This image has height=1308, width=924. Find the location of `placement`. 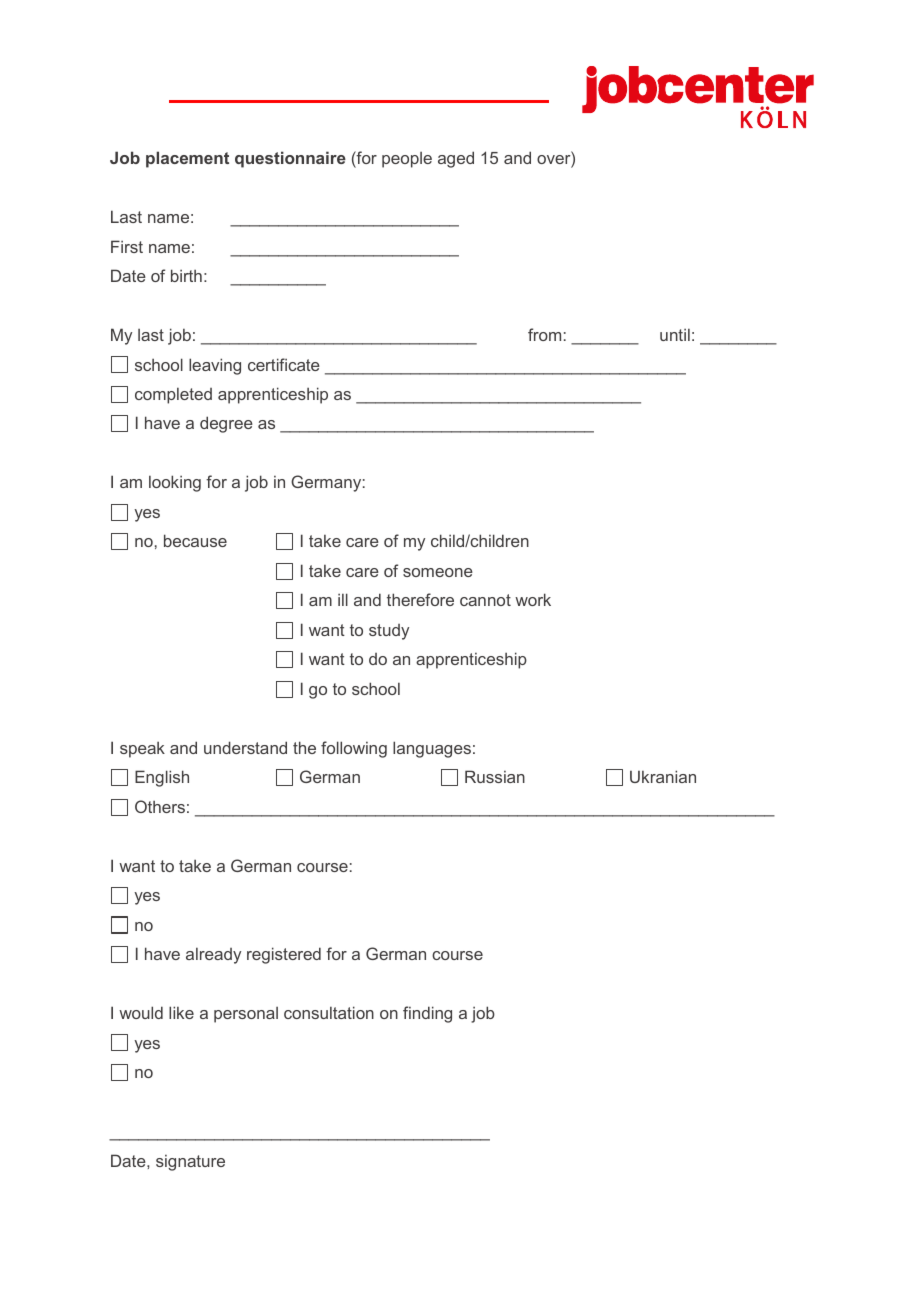

placement is located at coordinates (187, 159).
